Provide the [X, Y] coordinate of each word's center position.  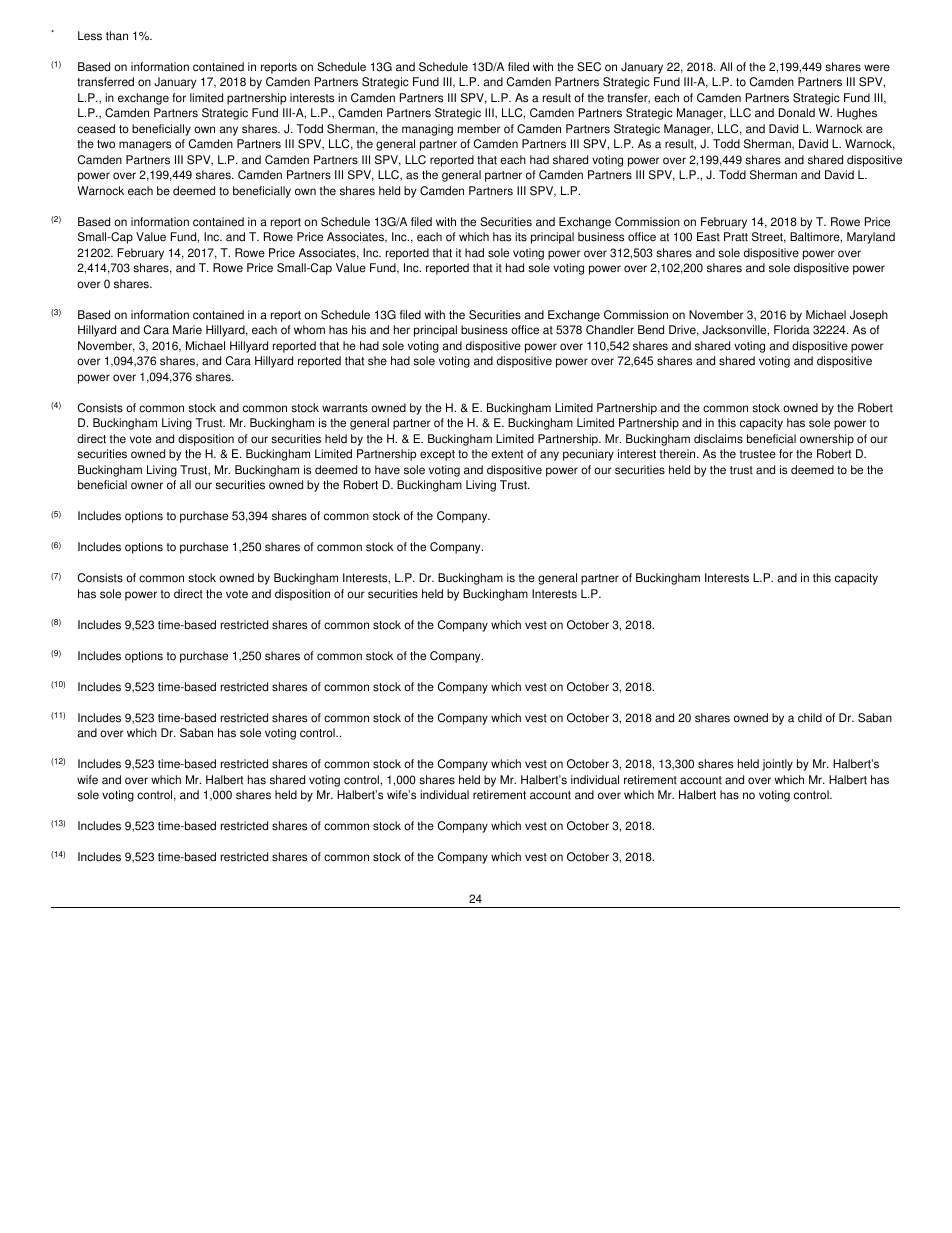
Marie [187, 330]
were [877, 68]
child [810, 718]
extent [507, 454]
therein [679, 454]
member [479, 129]
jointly [777, 765]
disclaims [718, 439]
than [117, 36]
